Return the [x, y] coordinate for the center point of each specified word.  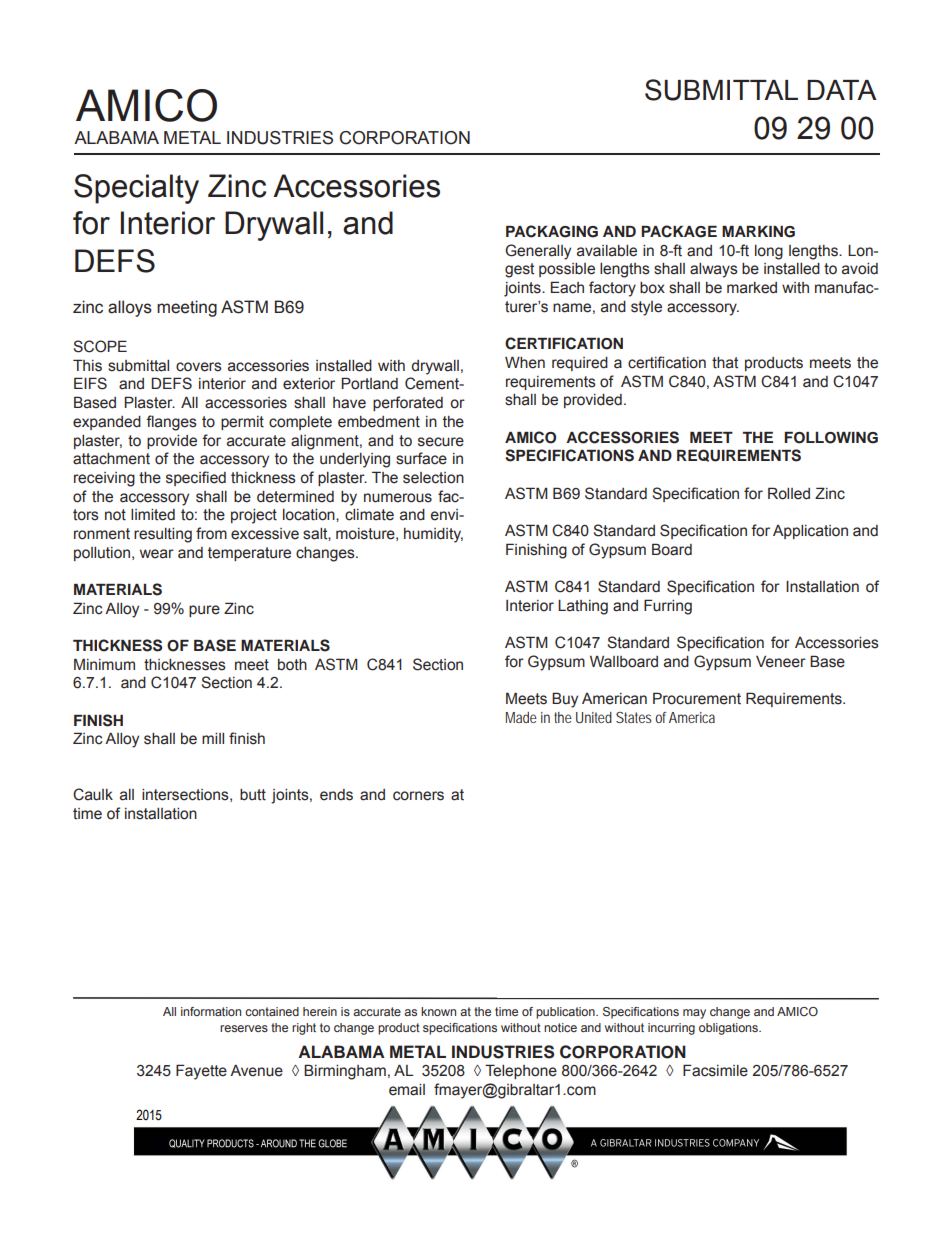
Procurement [697, 698]
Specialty [136, 189]
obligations [729, 1029]
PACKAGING [552, 231]
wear [157, 554]
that [725, 363]
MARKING [758, 232]
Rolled [789, 493]
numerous [398, 498]
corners [418, 796]
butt [253, 795]
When [525, 363]
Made [521, 717]
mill [213, 738]
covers [199, 367]
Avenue [256, 1071]
